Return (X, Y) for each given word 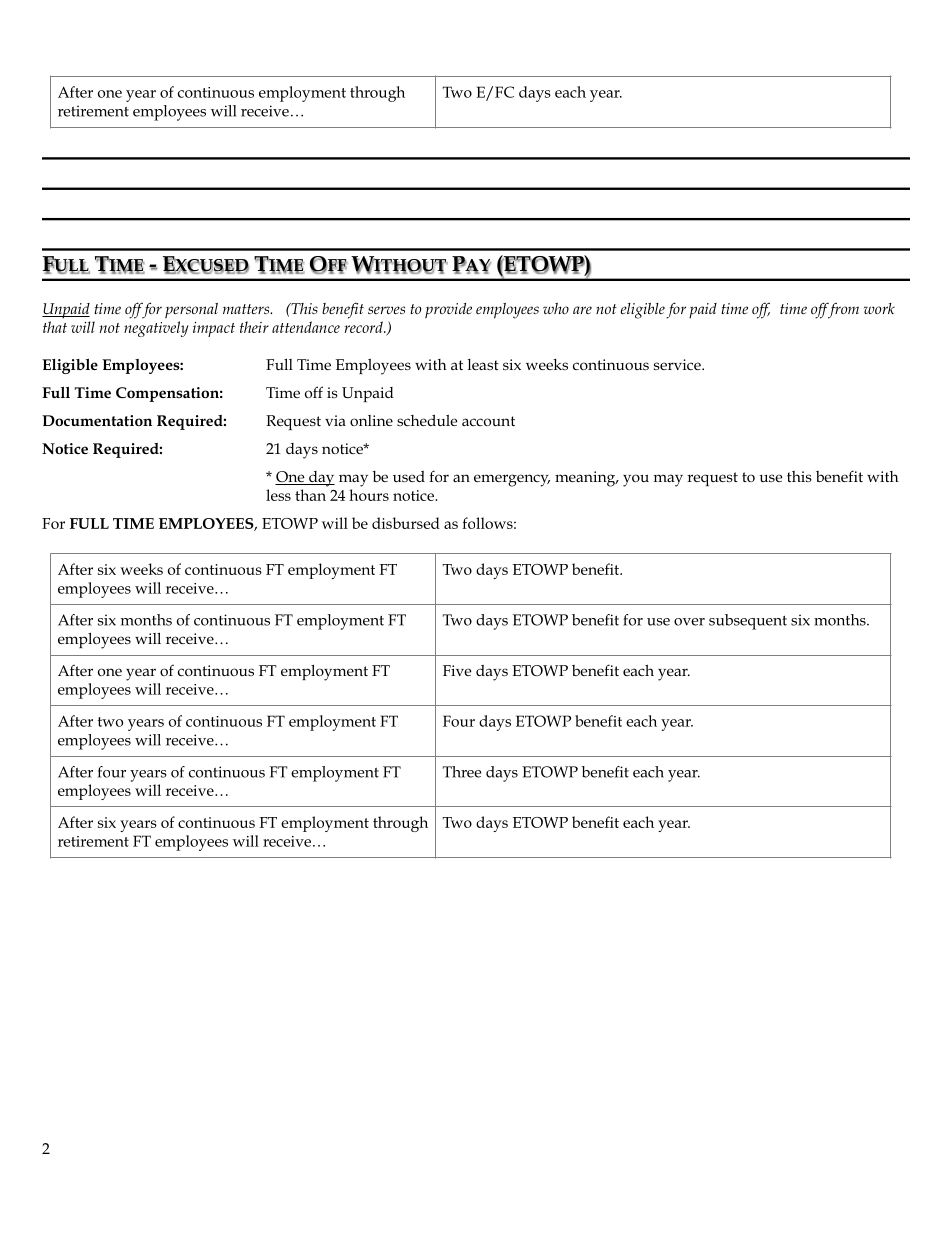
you (636, 480)
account (488, 421)
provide (448, 311)
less (278, 495)
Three (462, 772)
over (689, 622)
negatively (156, 329)
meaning (586, 479)
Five (457, 670)
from (842, 310)
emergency (512, 480)
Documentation (97, 420)
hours (369, 495)
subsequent (748, 622)
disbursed (406, 523)
